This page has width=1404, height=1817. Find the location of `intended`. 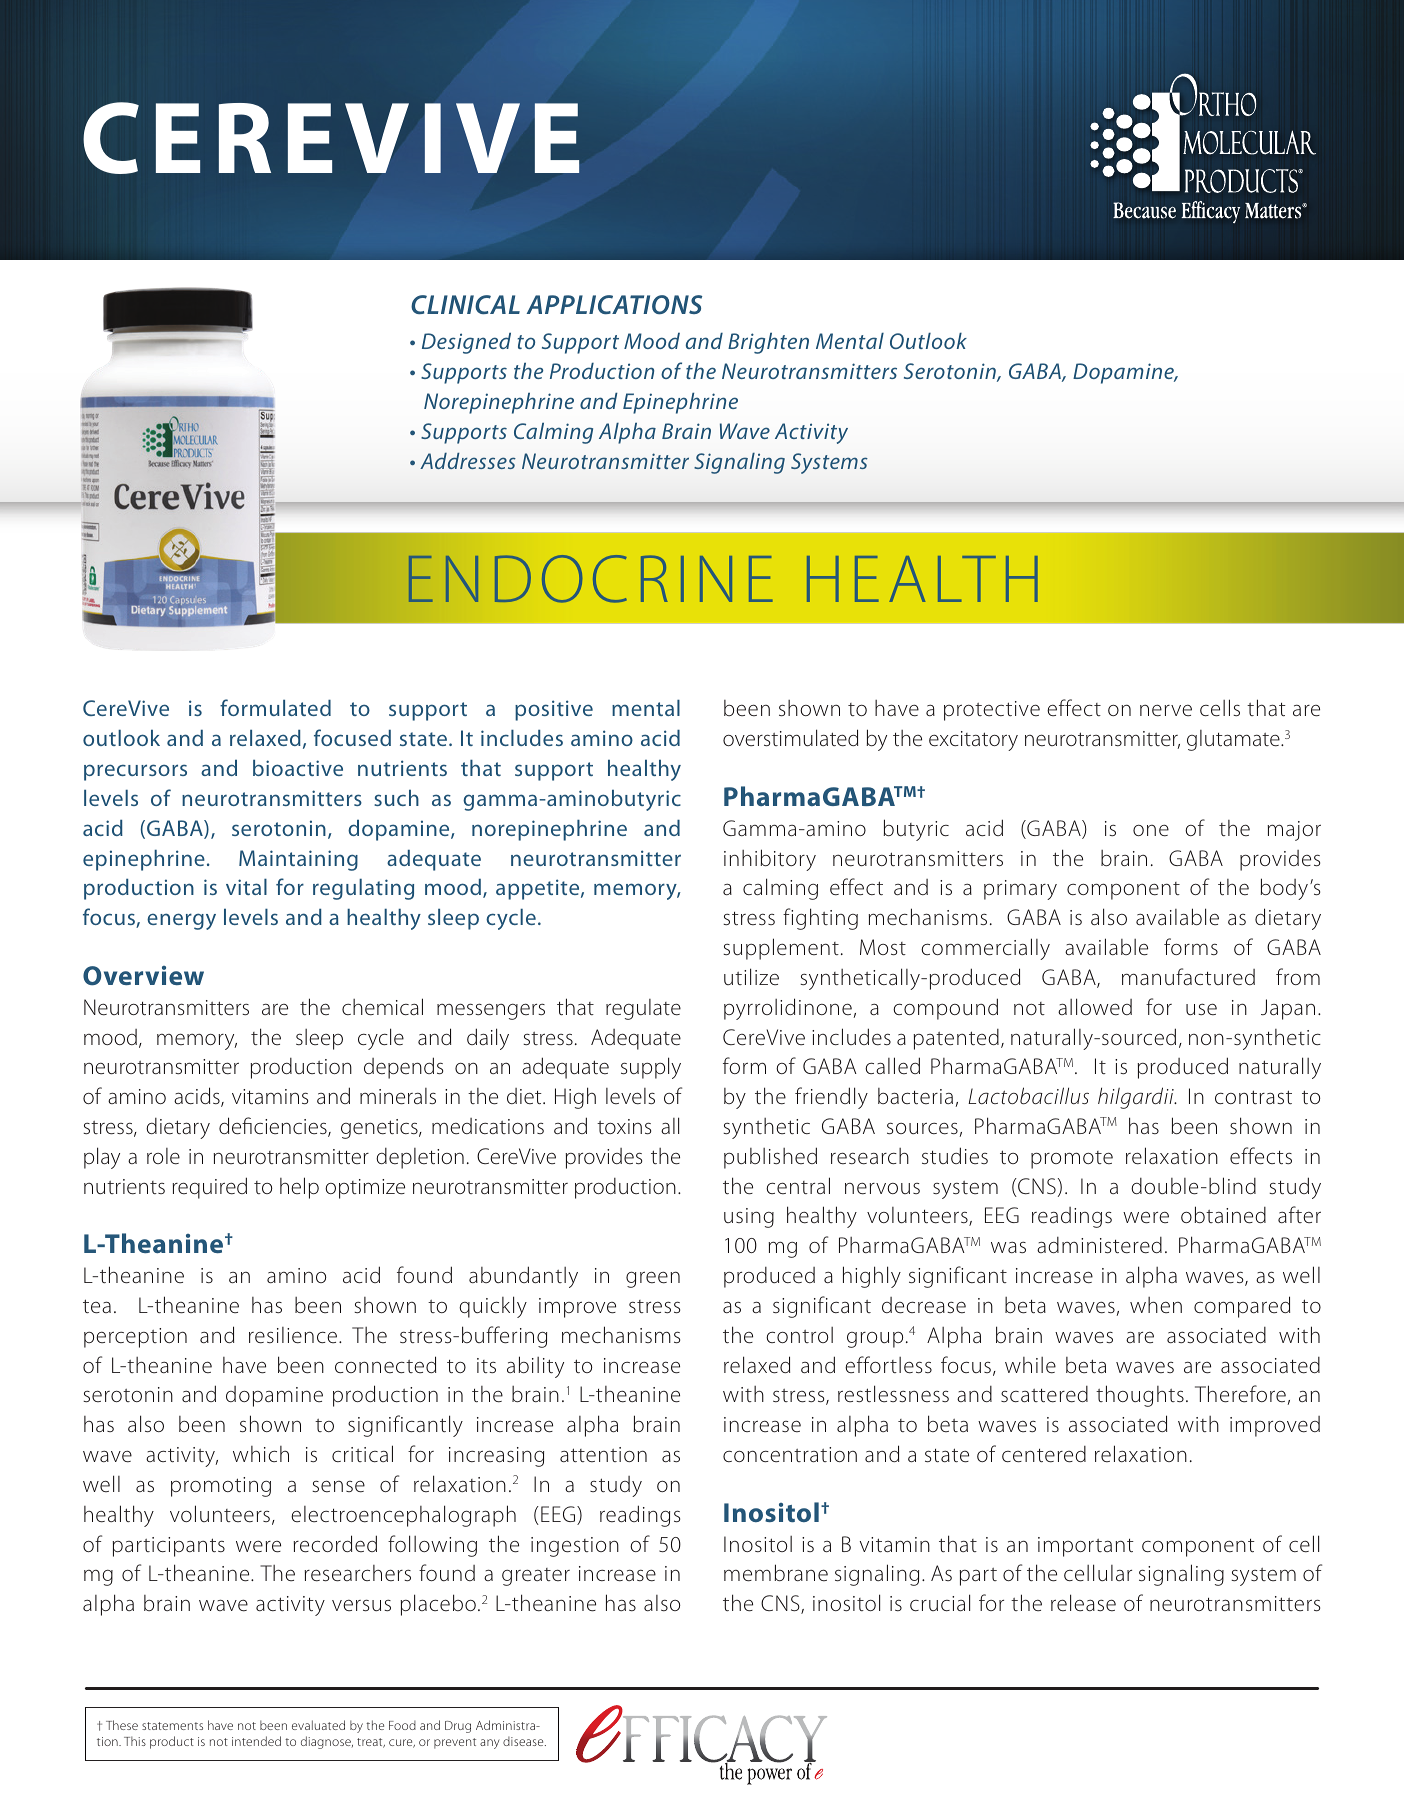

intended is located at coordinates (256, 1741).
